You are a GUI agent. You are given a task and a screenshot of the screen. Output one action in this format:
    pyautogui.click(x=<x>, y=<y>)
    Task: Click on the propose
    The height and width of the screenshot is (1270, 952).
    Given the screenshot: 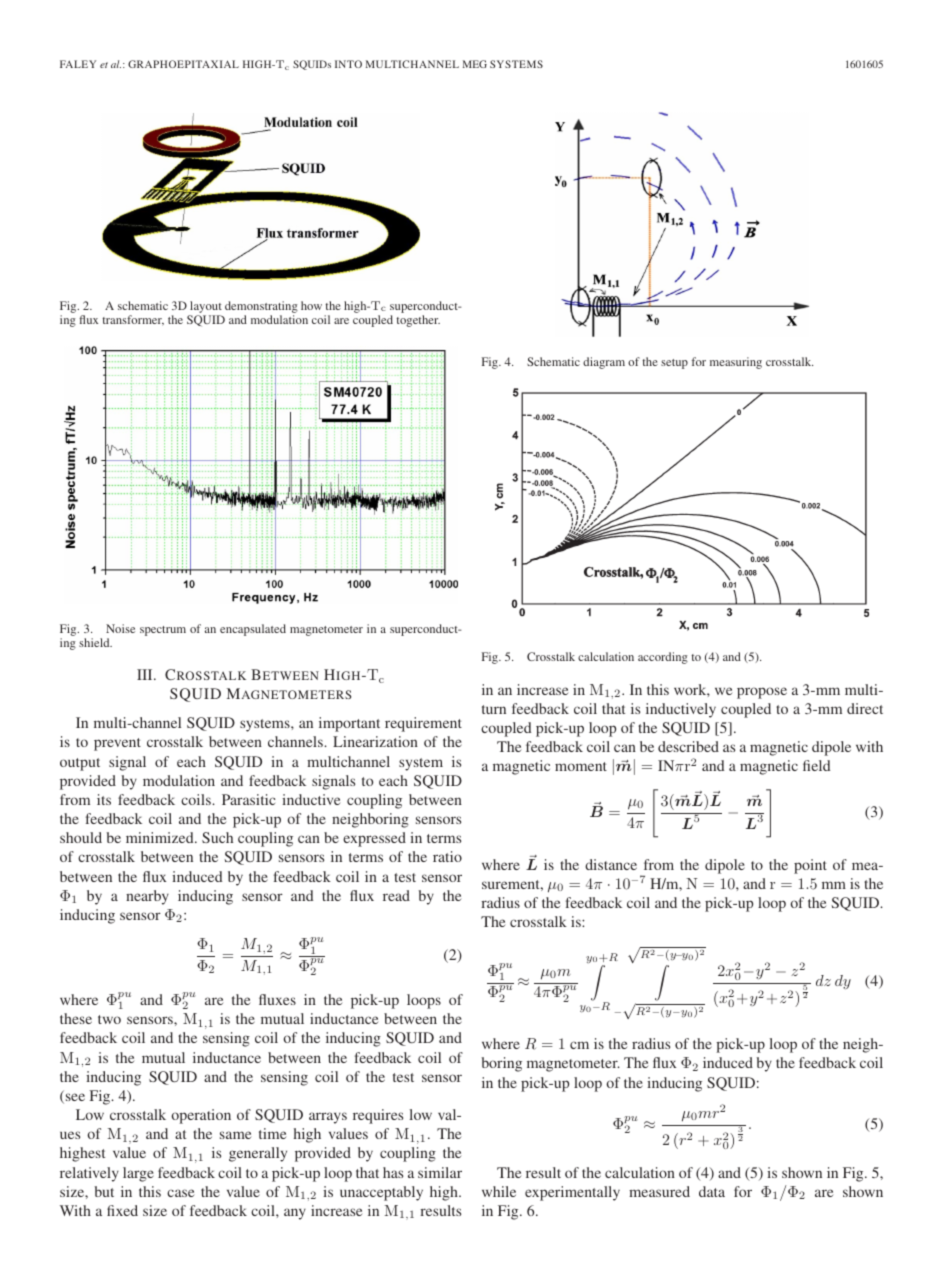 What is the action you would take?
    pyautogui.click(x=762, y=693)
